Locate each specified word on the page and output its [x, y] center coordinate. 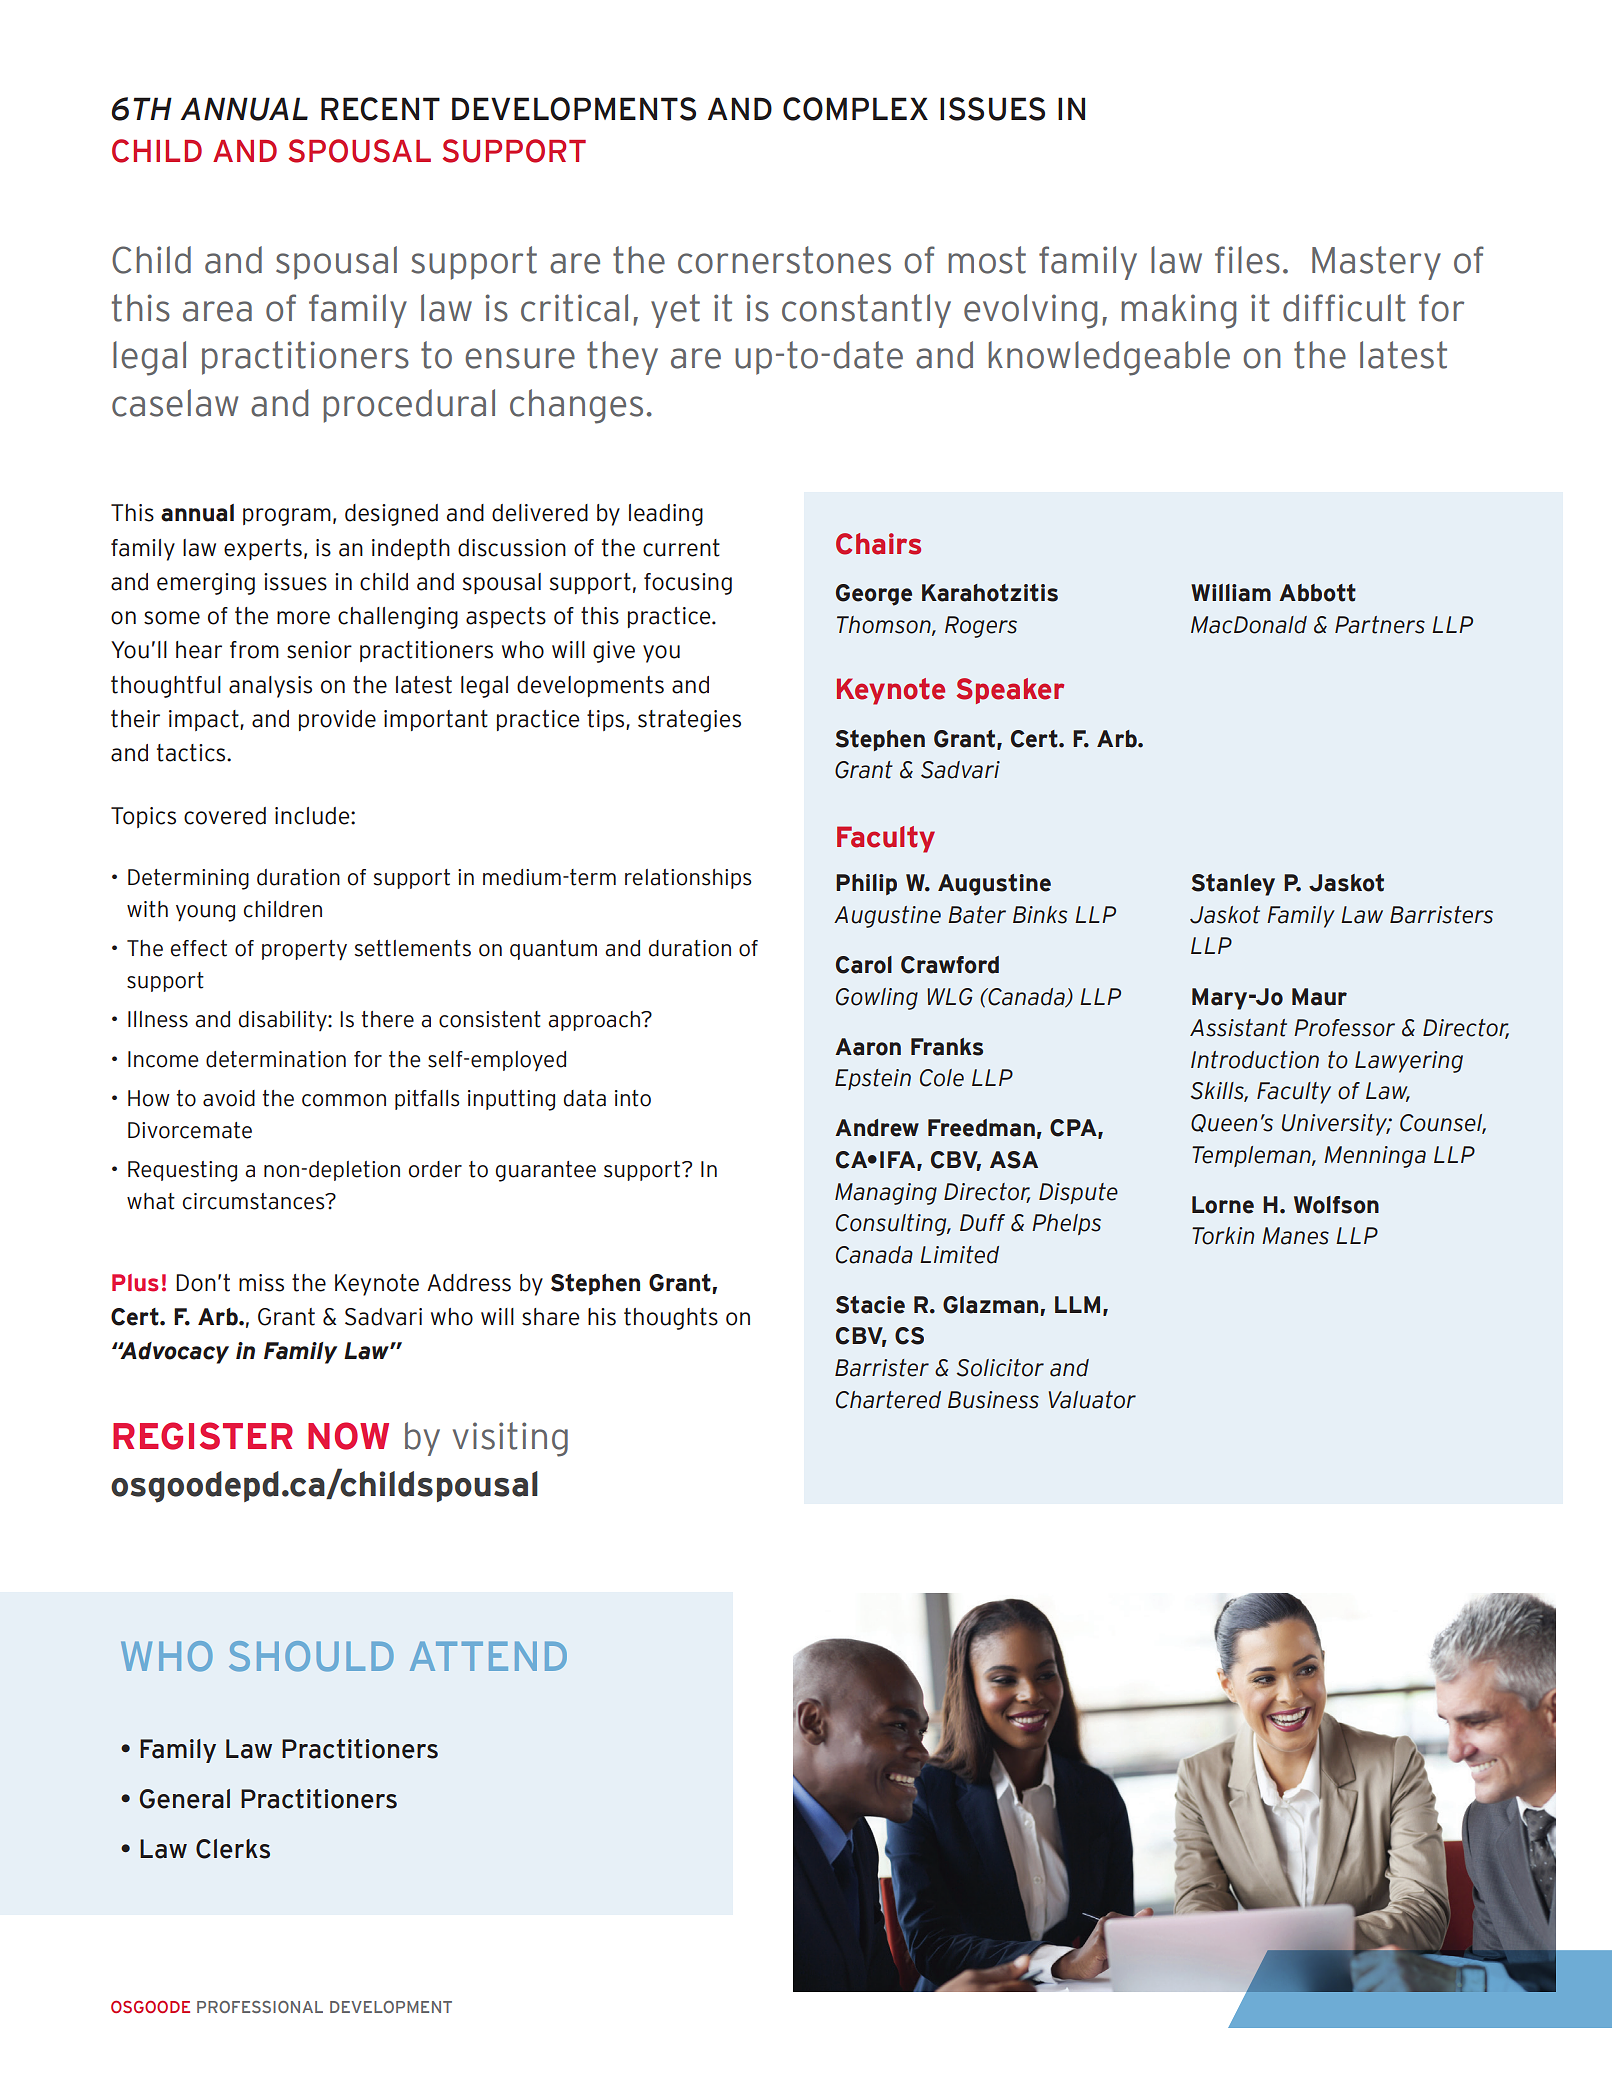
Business [993, 1400]
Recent [380, 109]
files [1247, 260]
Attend [488, 1656]
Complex [855, 109]
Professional [260, 2007]
